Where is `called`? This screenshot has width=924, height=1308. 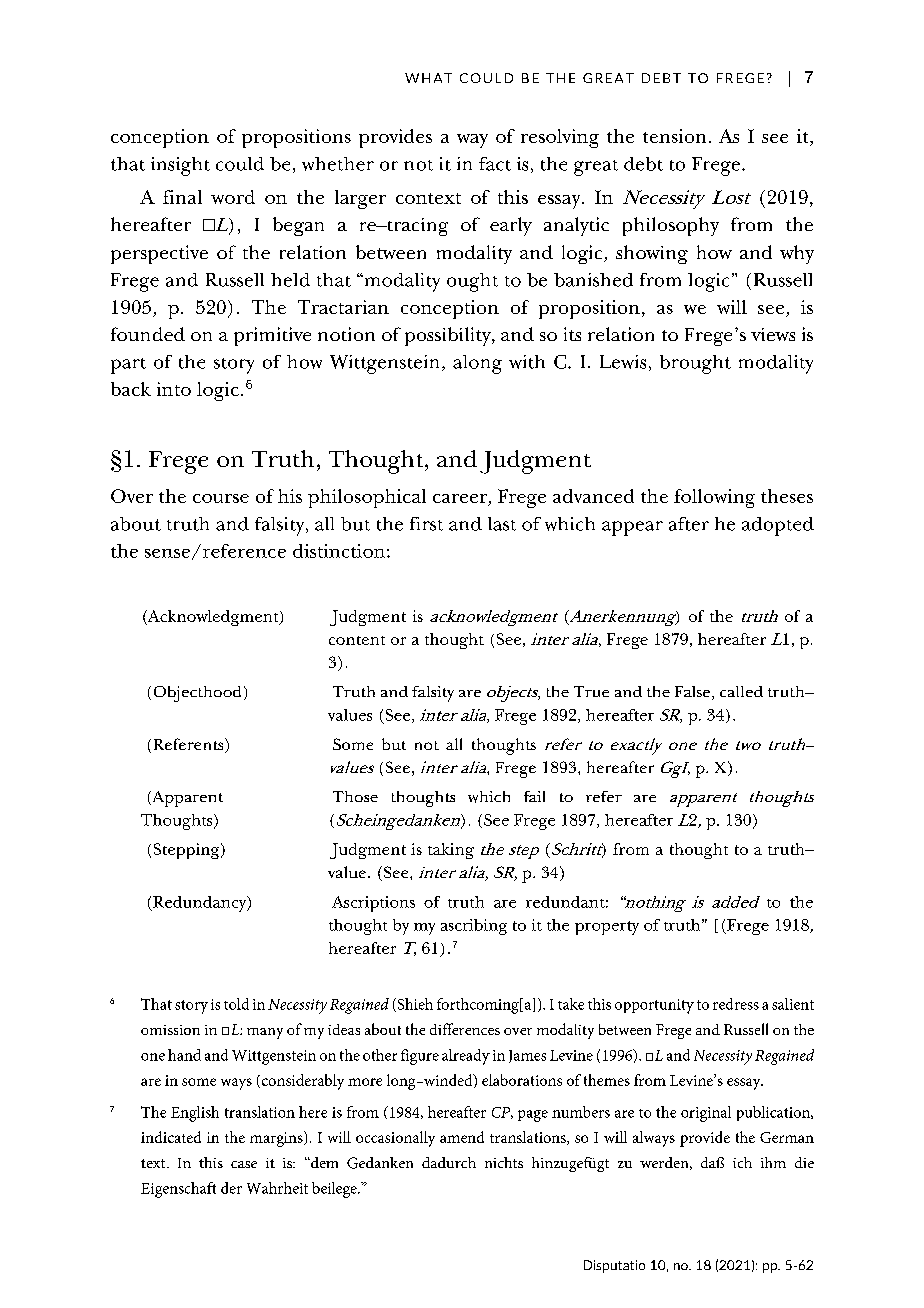 called is located at coordinates (741, 691).
